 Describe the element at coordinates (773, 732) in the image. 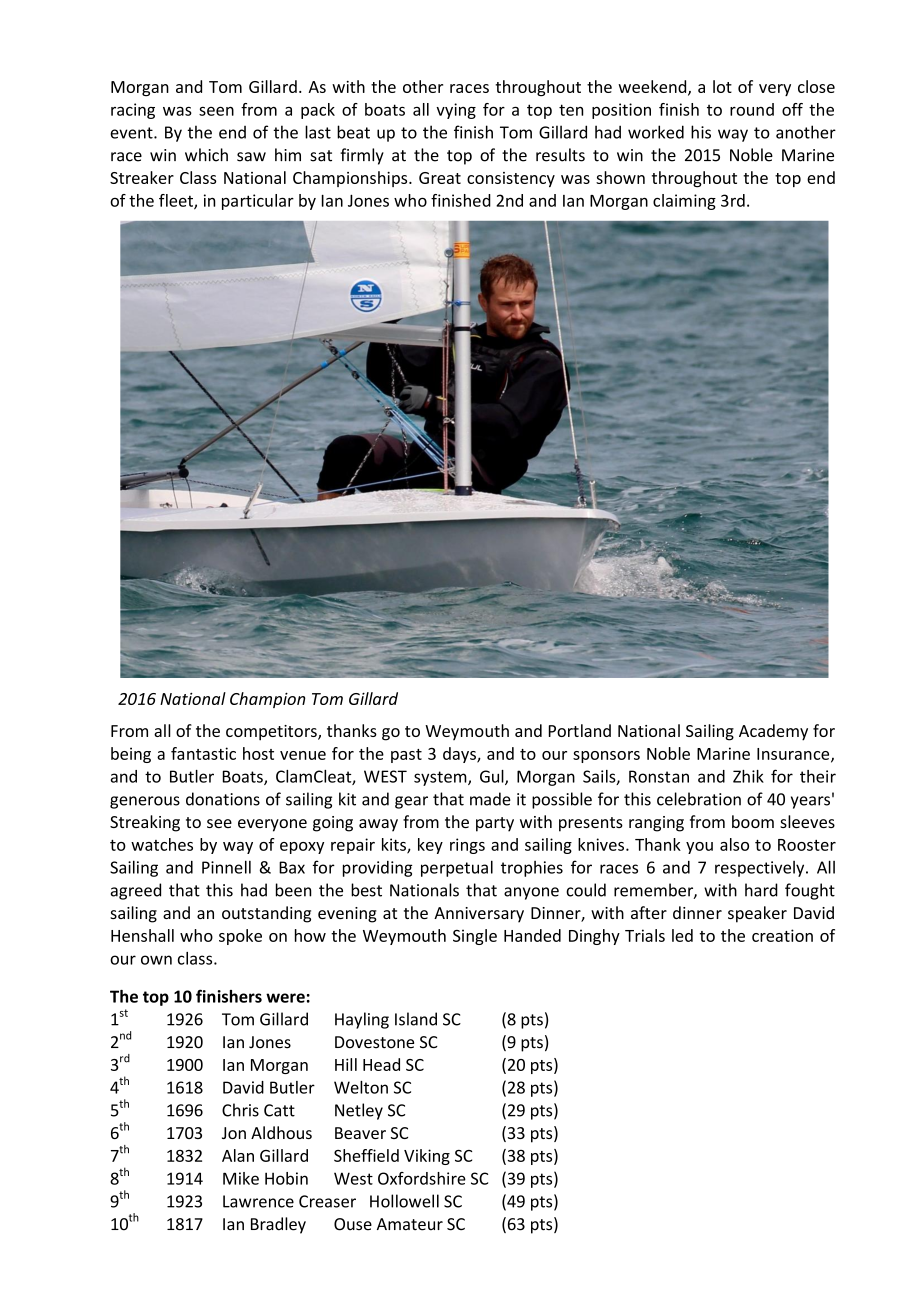

I see `Academy` at that location.
